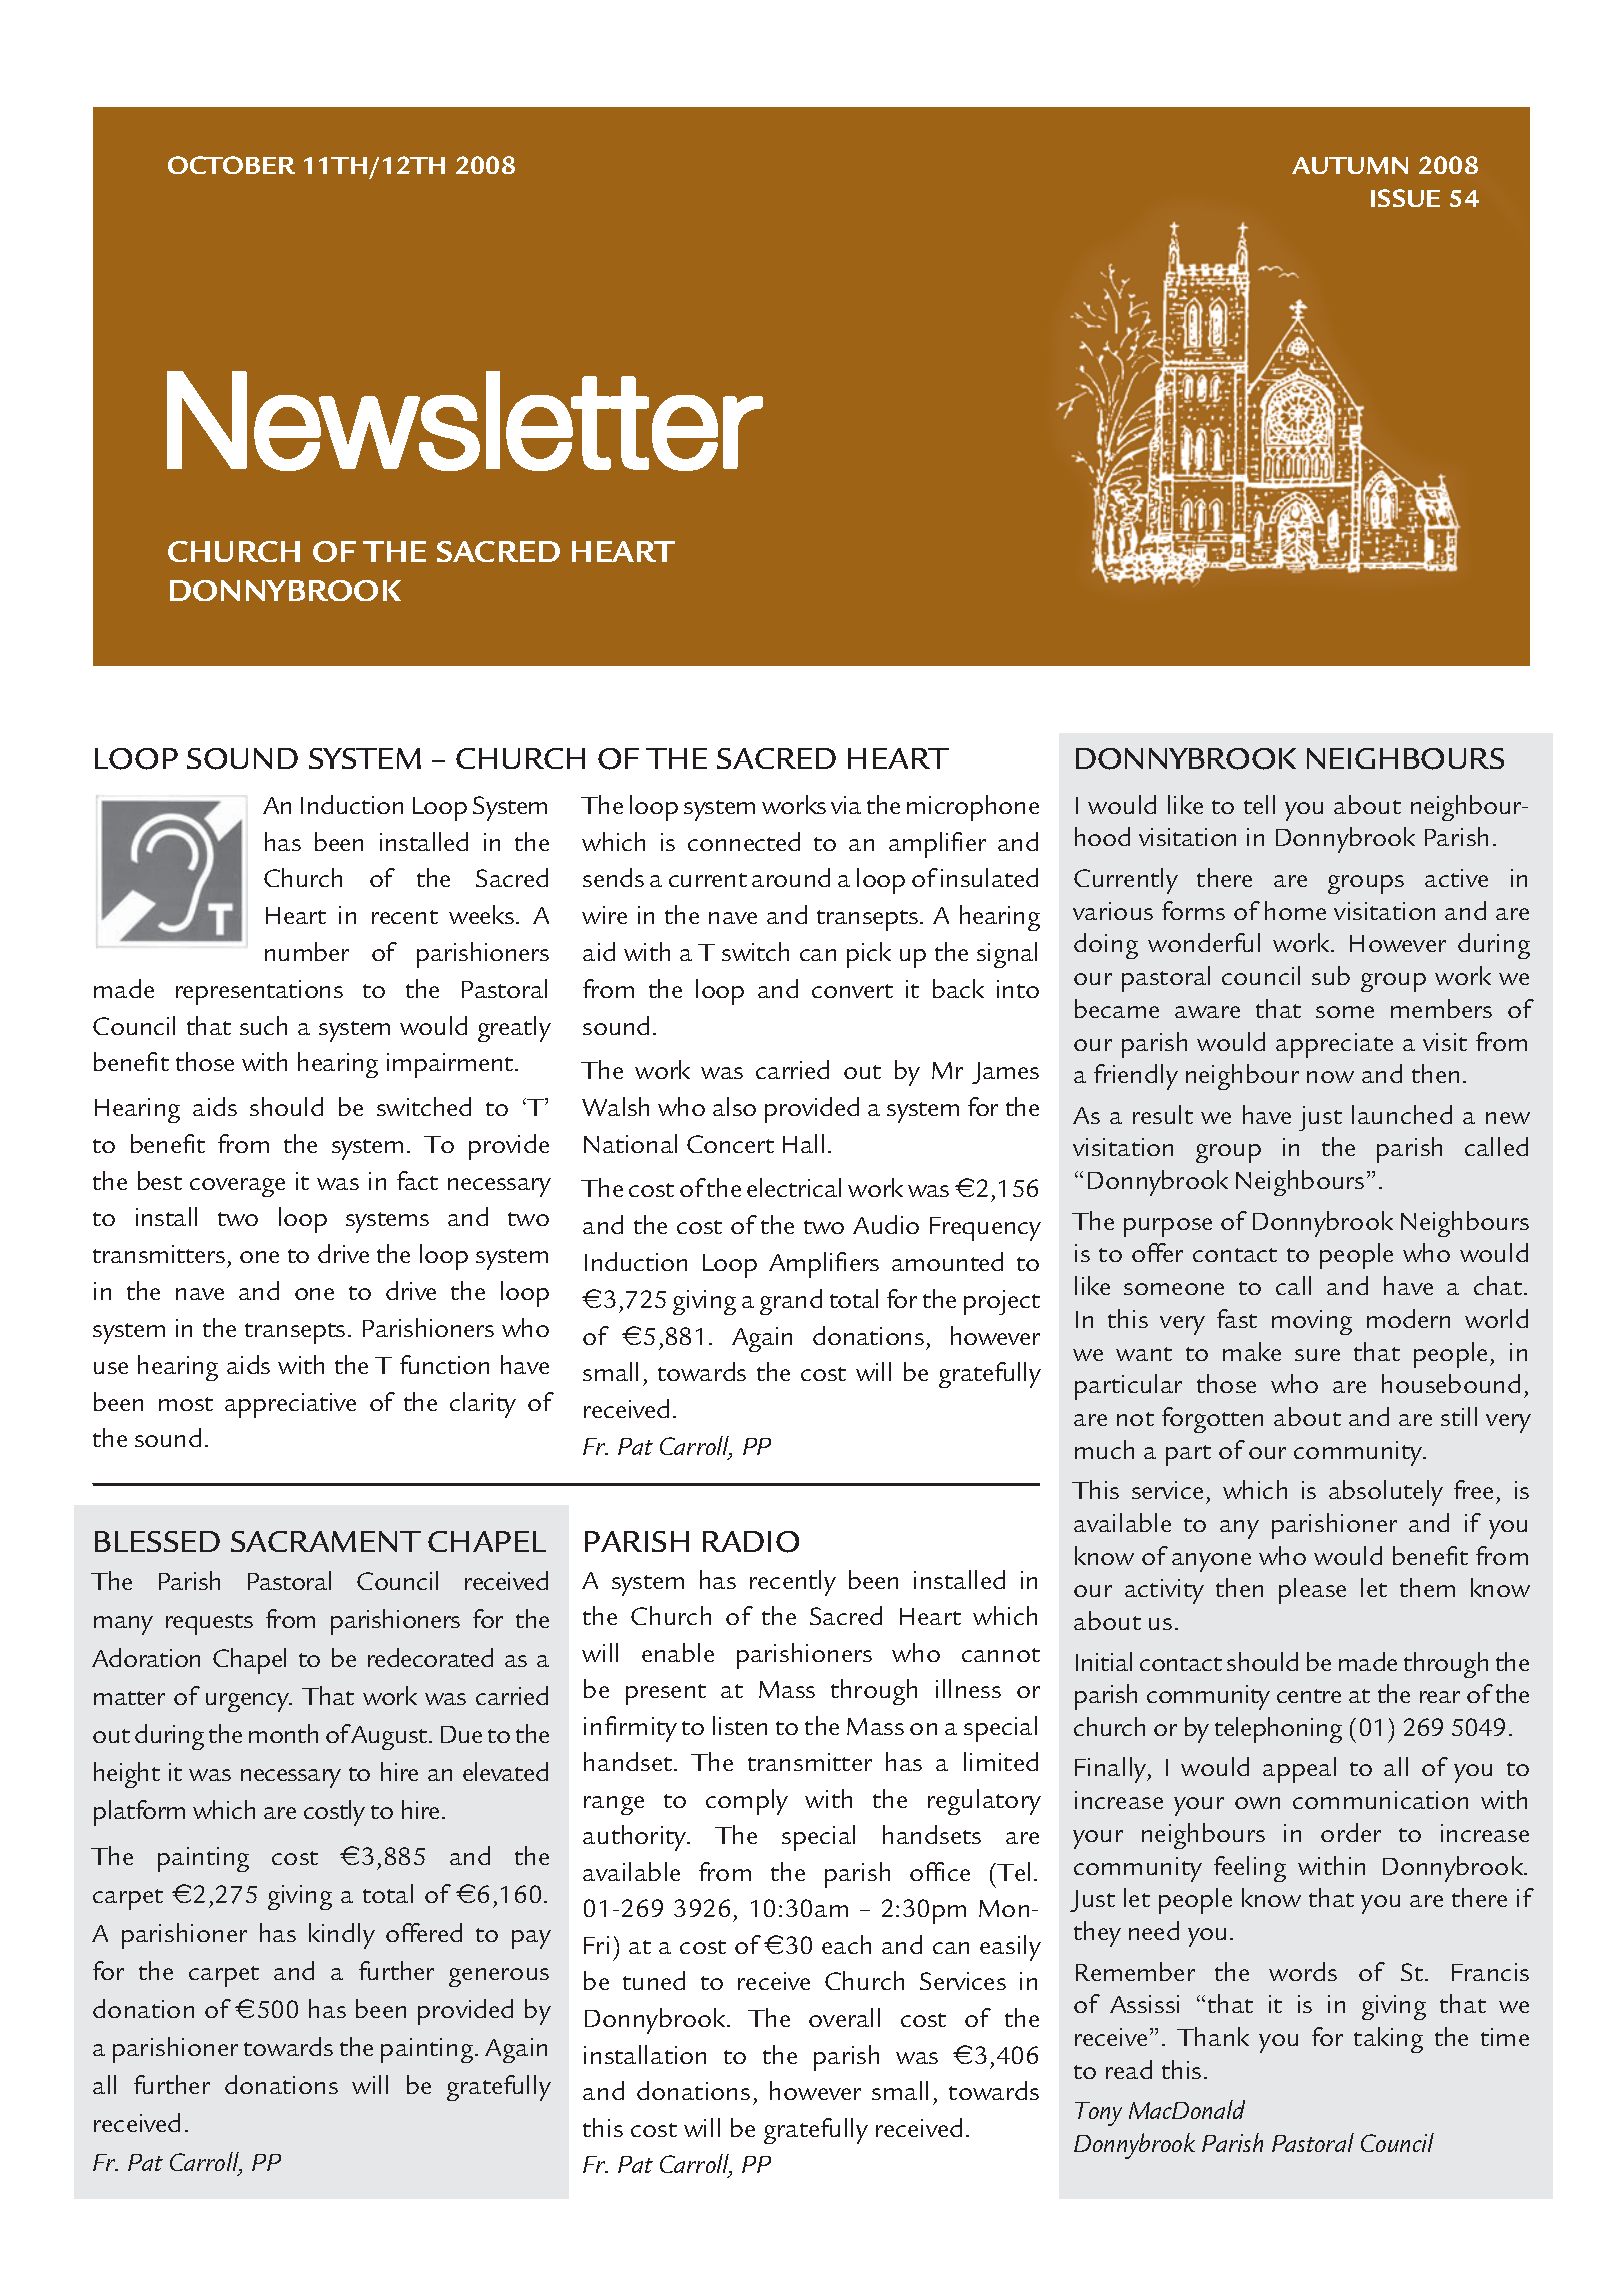  What do you see at coordinates (1350, 165) in the page?
I see `AUTUMN` at bounding box center [1350, 165].
